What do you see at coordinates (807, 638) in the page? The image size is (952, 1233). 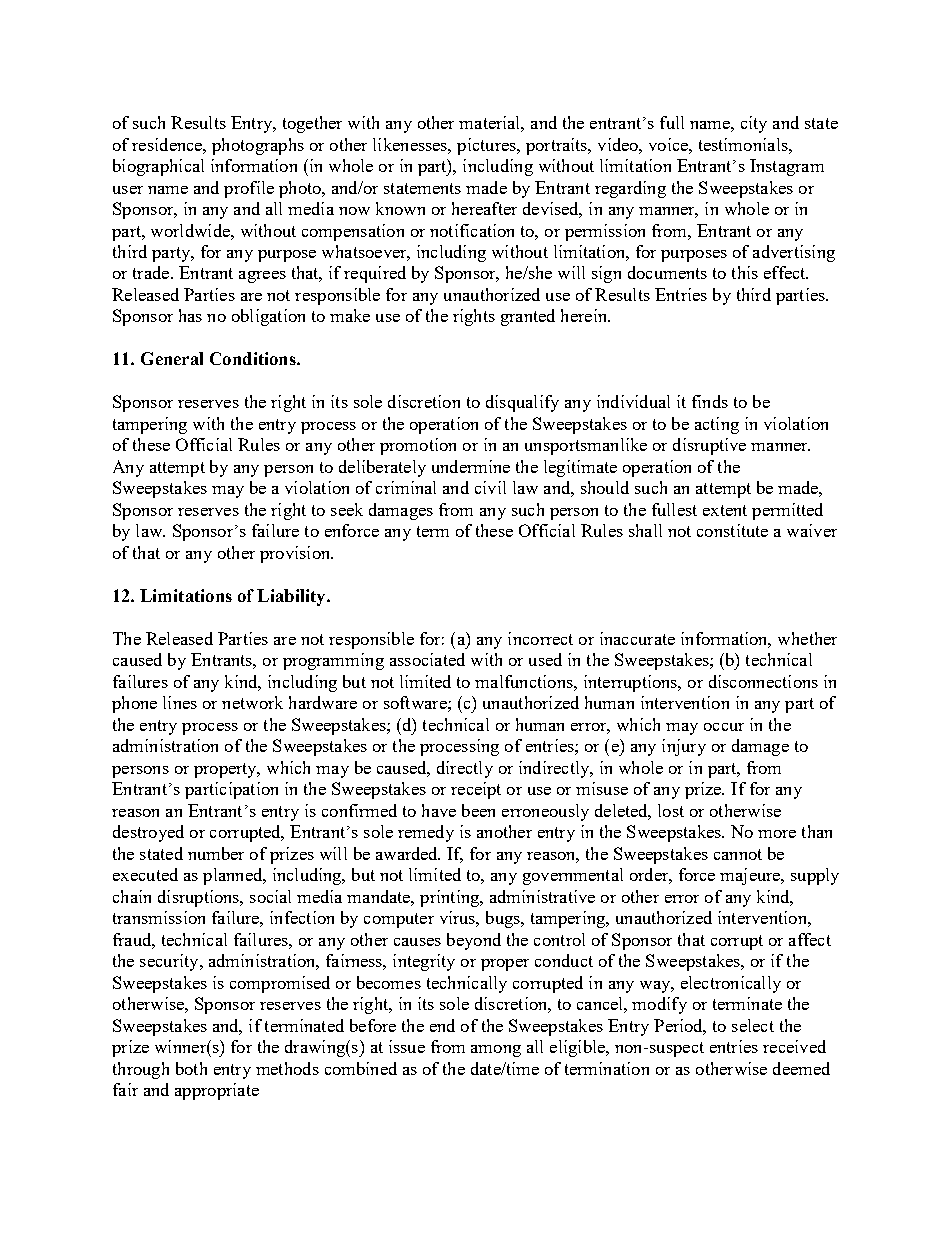 I see `whether` at bounding box center [807, 638].
